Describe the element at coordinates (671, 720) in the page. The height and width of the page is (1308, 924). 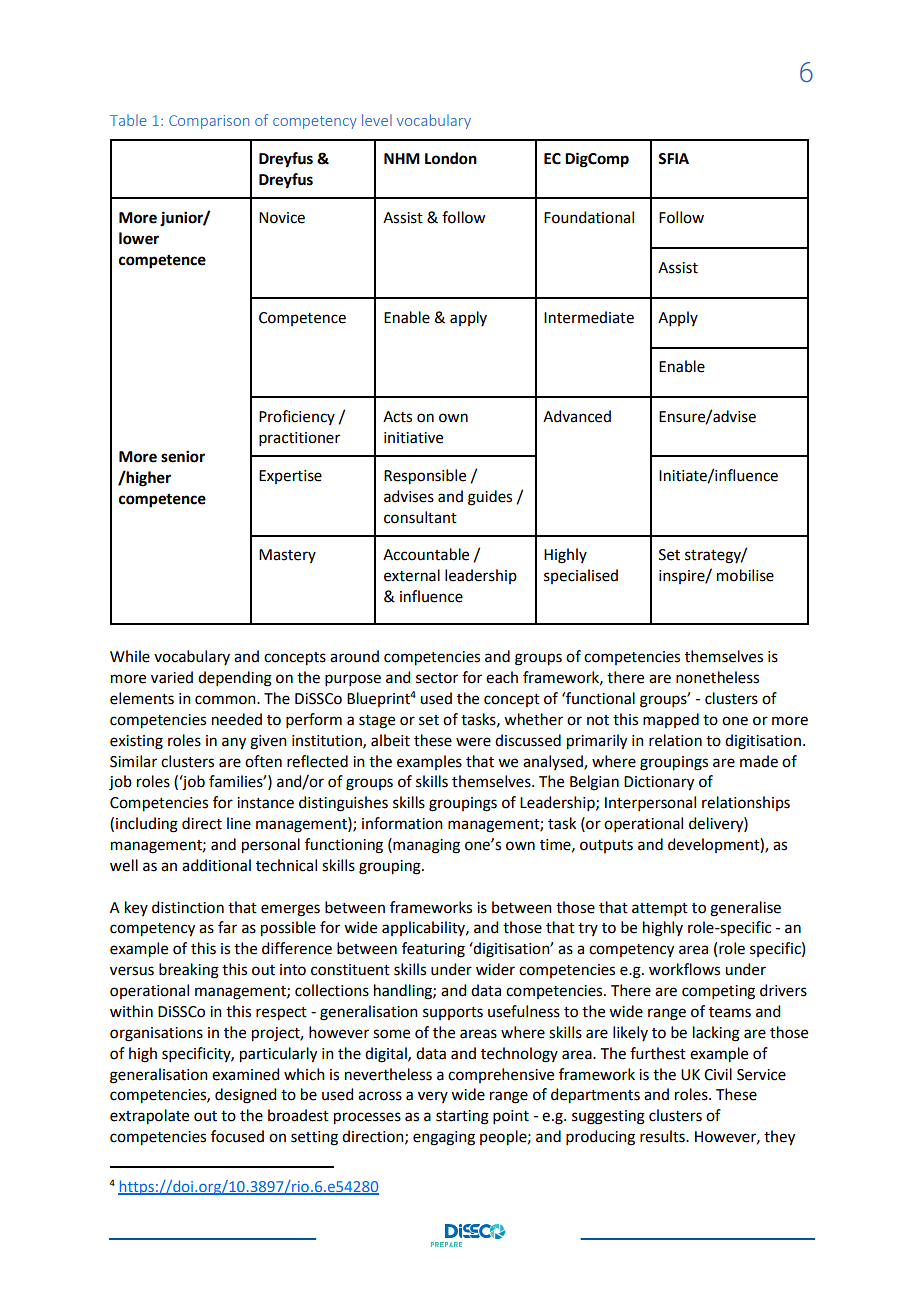
I see `mapped` at that location.
